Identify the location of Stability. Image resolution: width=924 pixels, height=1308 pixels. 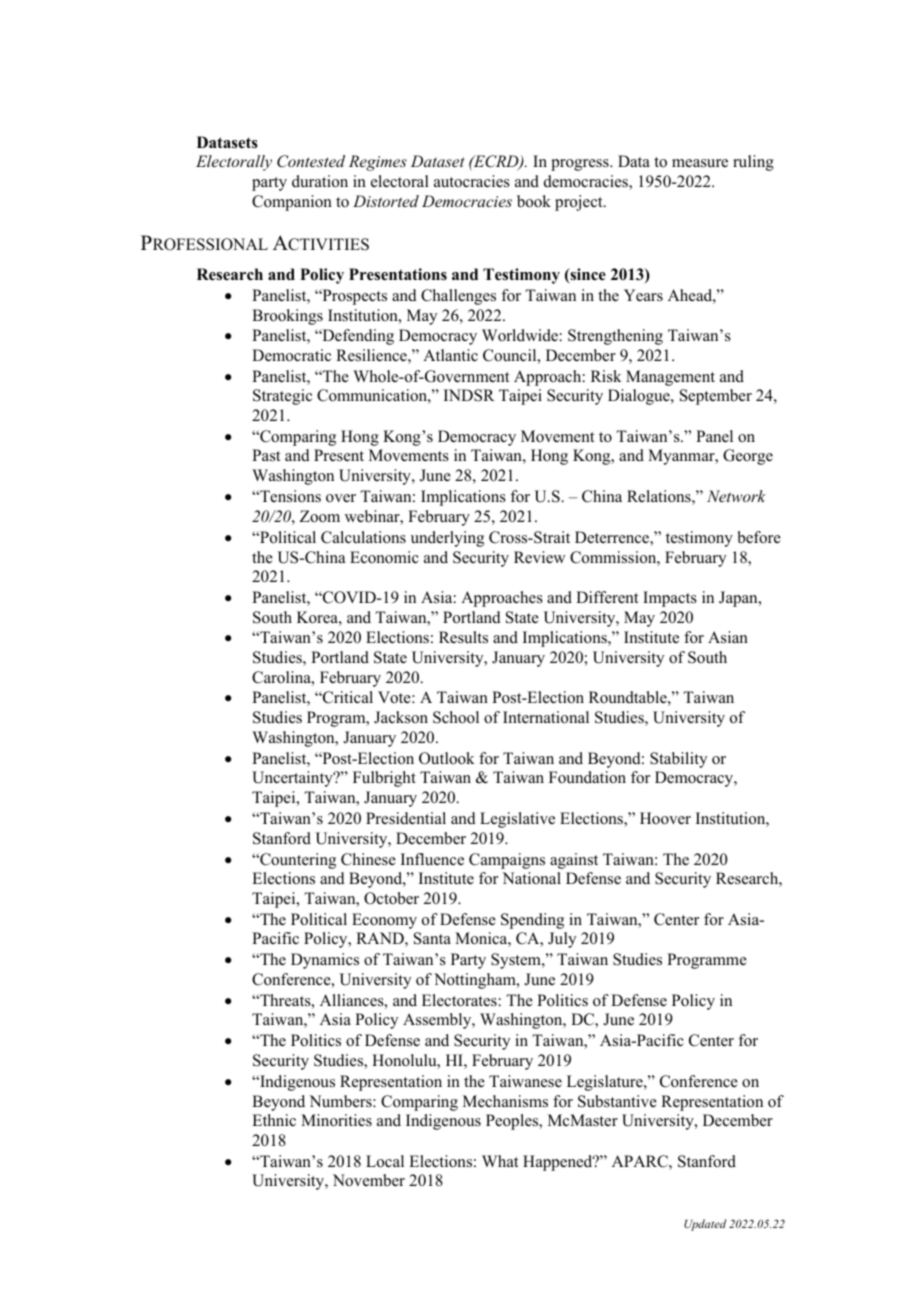
(678, 760).
